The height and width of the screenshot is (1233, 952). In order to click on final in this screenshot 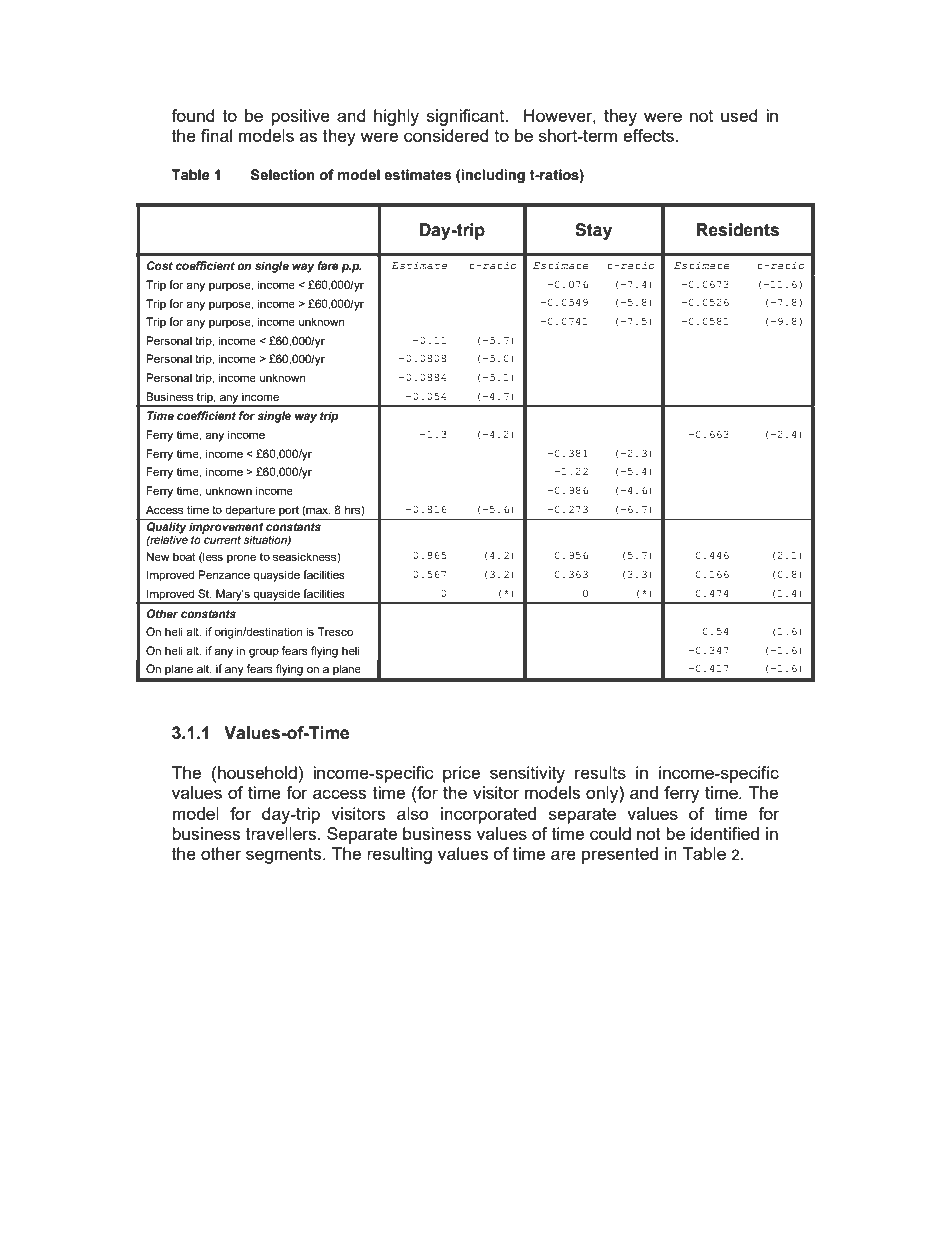, I will do `click(216, 135)`.
